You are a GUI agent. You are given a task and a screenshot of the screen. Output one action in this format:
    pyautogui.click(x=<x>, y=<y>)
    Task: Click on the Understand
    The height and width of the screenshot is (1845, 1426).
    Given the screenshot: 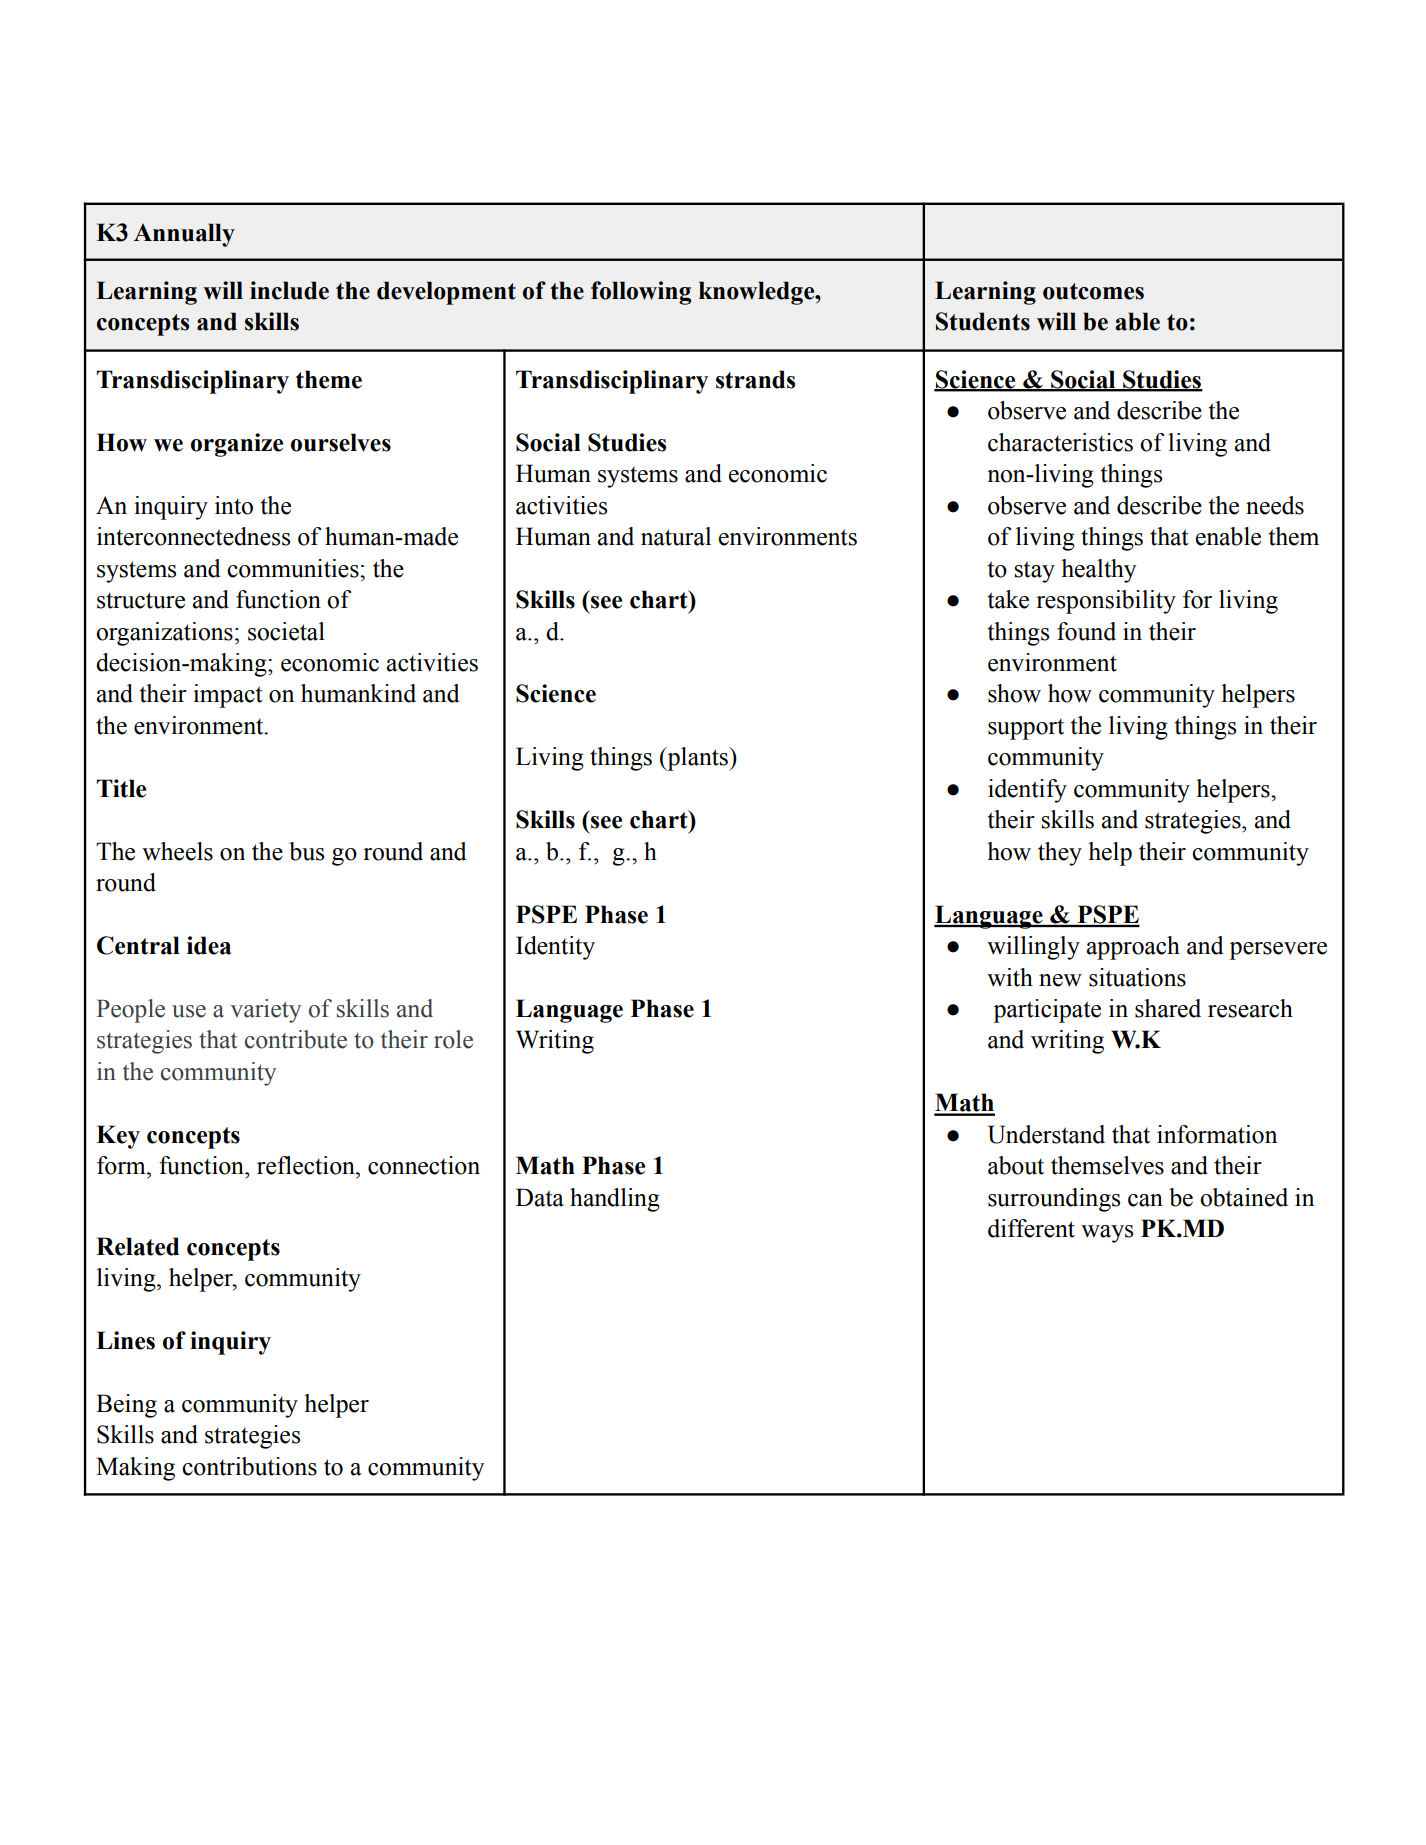 What is the action you would take?
    pyautogui.click(x=1046, y=1134)
